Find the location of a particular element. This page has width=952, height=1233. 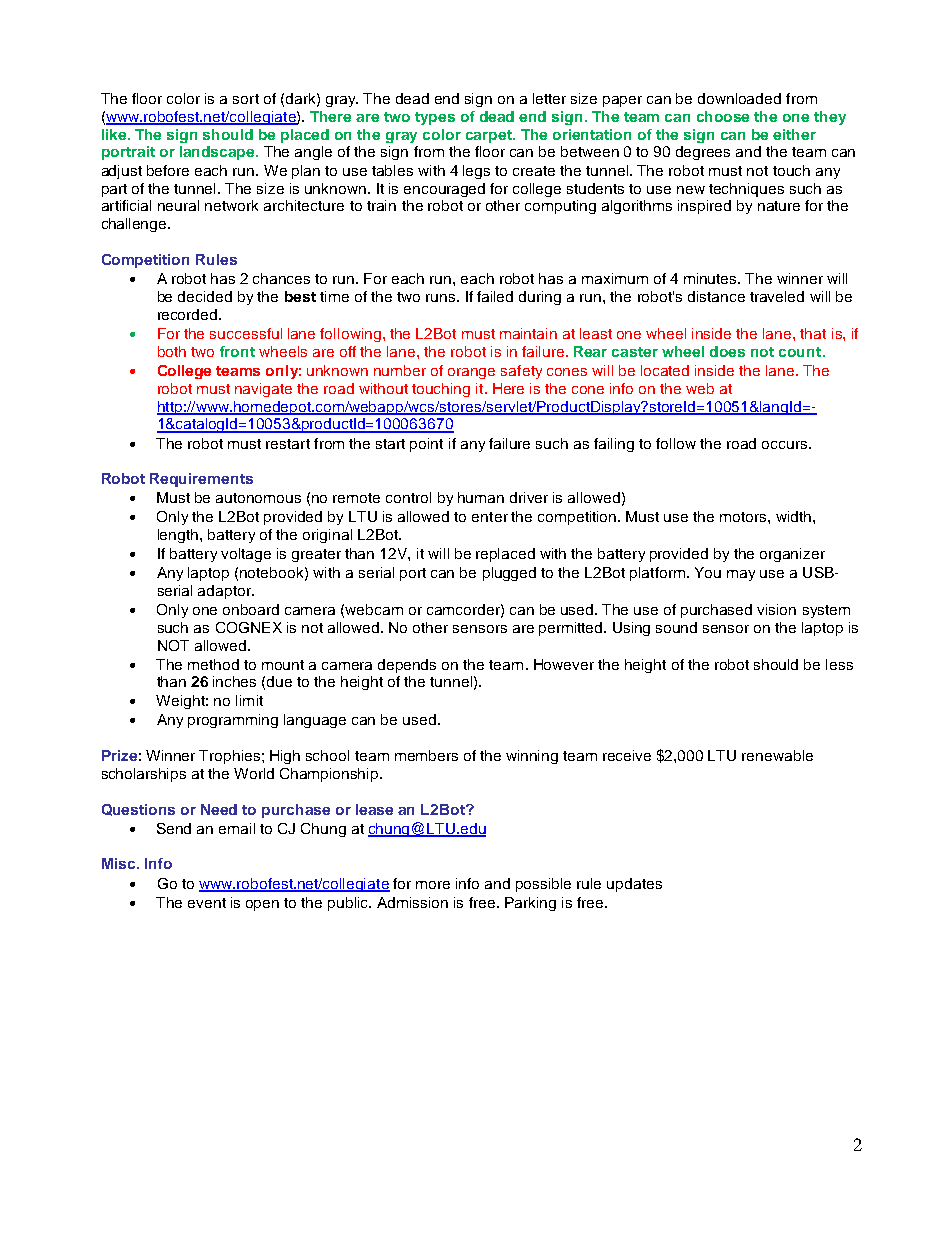

types is located at coordinates (435, 118).
